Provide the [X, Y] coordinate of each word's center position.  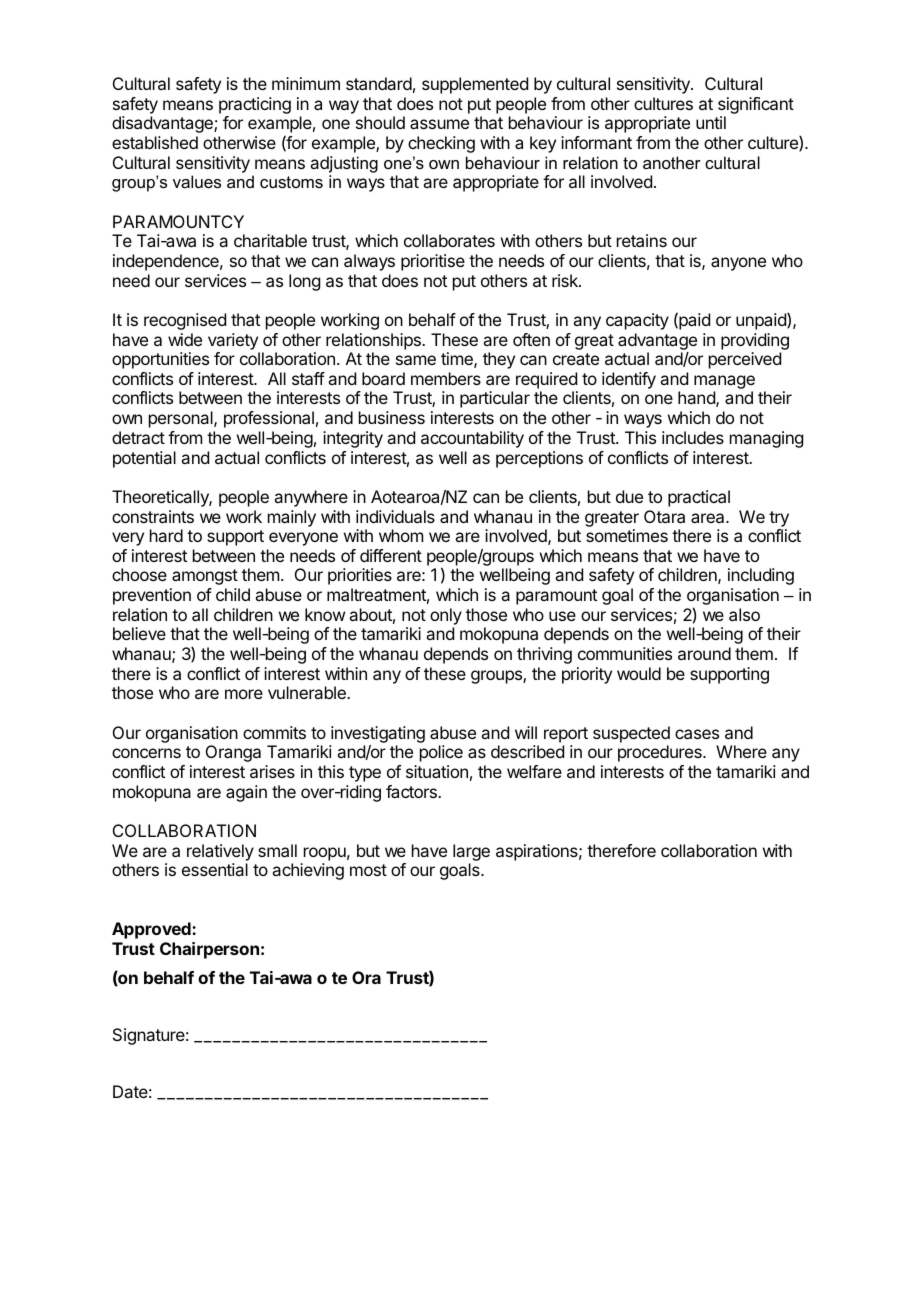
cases [697, 734]
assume [439, 124]
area [709, 518]
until [711, 122]
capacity [637, 321]
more [244, 694]
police [441, 753]
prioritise [433, 262]
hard [166, 535]
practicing [255, 105]
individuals [395, 516]
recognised [185, 321]
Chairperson [209, 950]
